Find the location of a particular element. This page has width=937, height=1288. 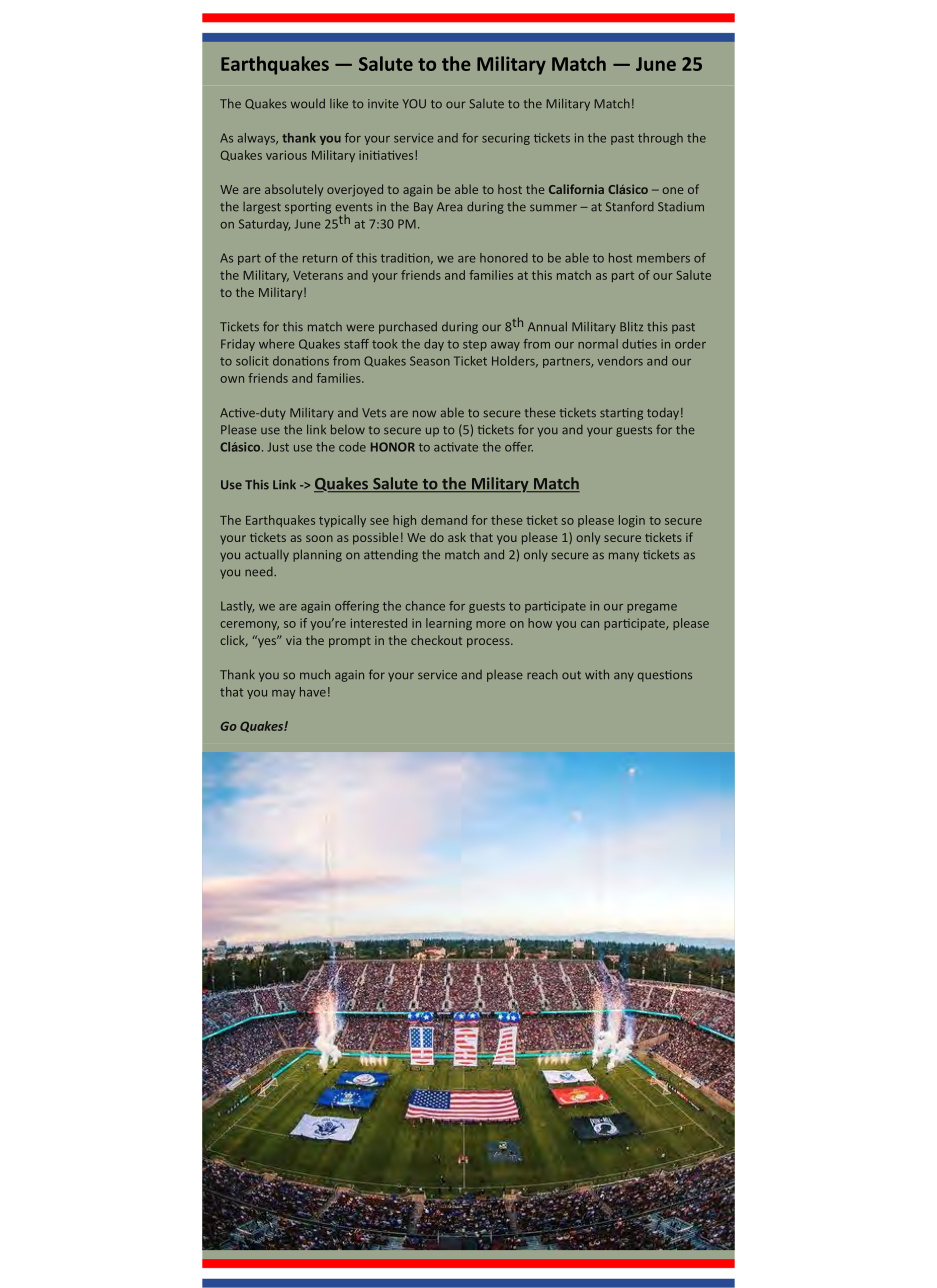

process is located at coordinates (489, 643).
